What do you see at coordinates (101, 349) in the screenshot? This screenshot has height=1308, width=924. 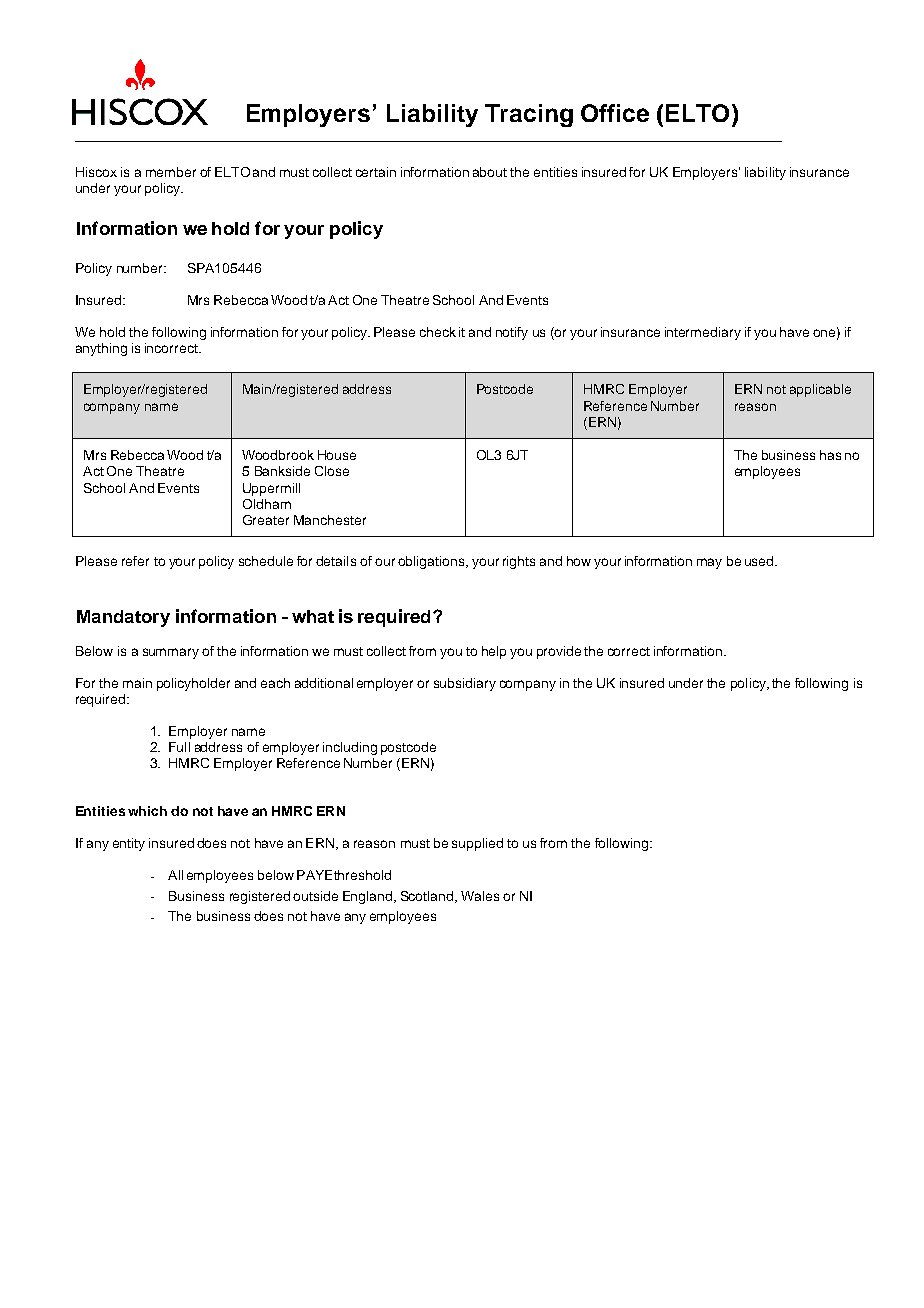 I see `anything` at bounding box center [101, 349].
